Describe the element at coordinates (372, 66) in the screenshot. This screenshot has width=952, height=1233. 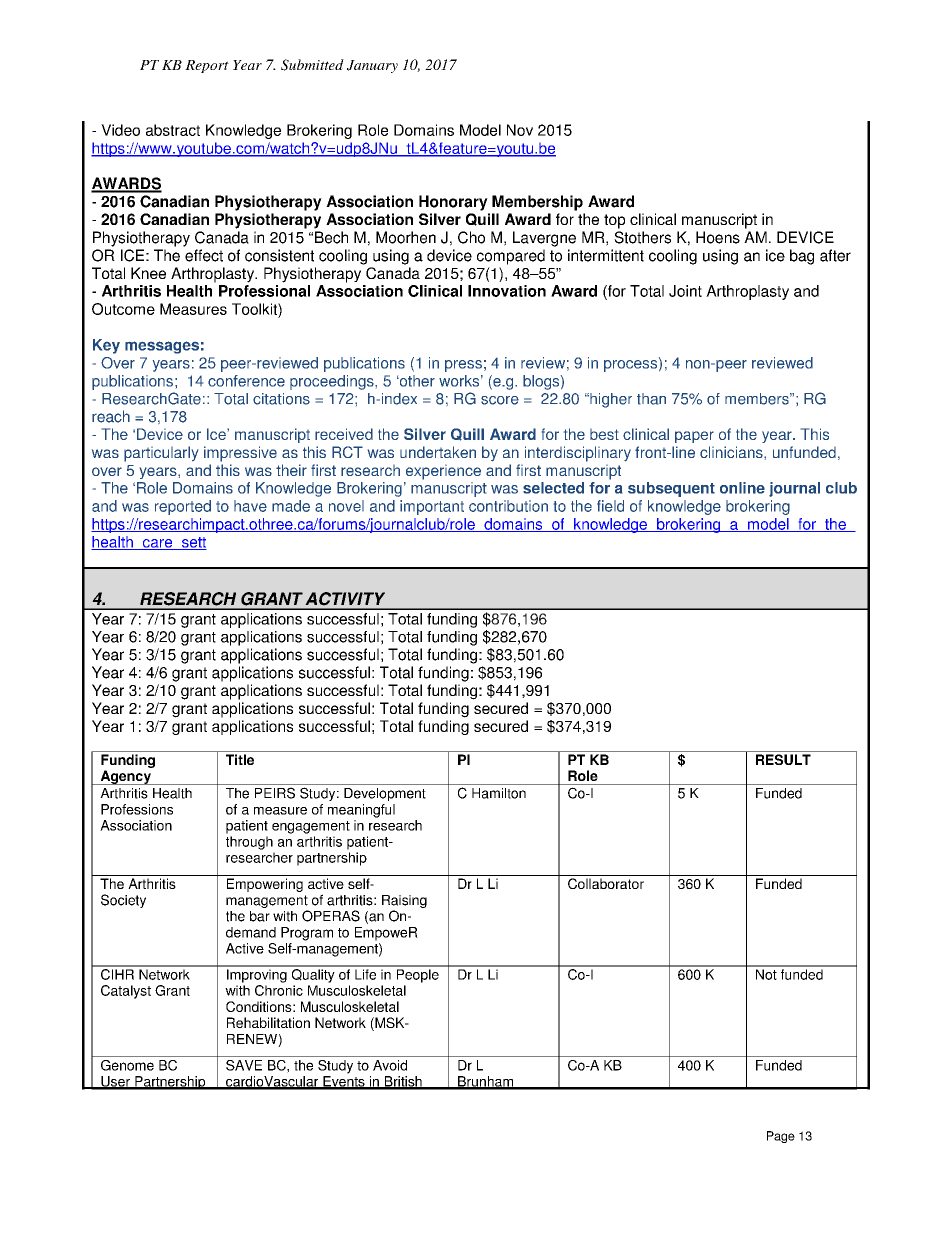
I see `January` at that location.
